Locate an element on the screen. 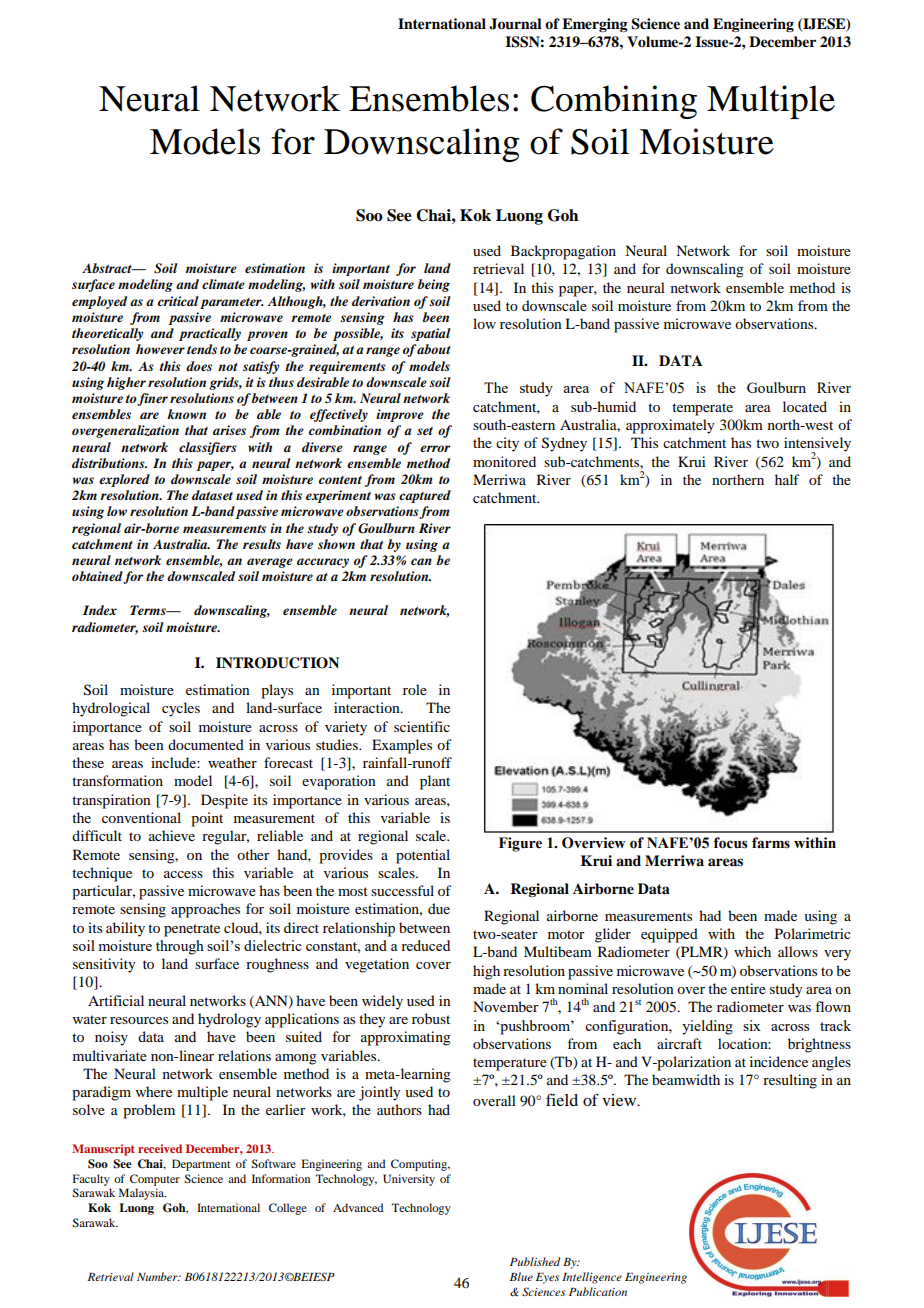  Computer is located at coordinates (155, 1180).
